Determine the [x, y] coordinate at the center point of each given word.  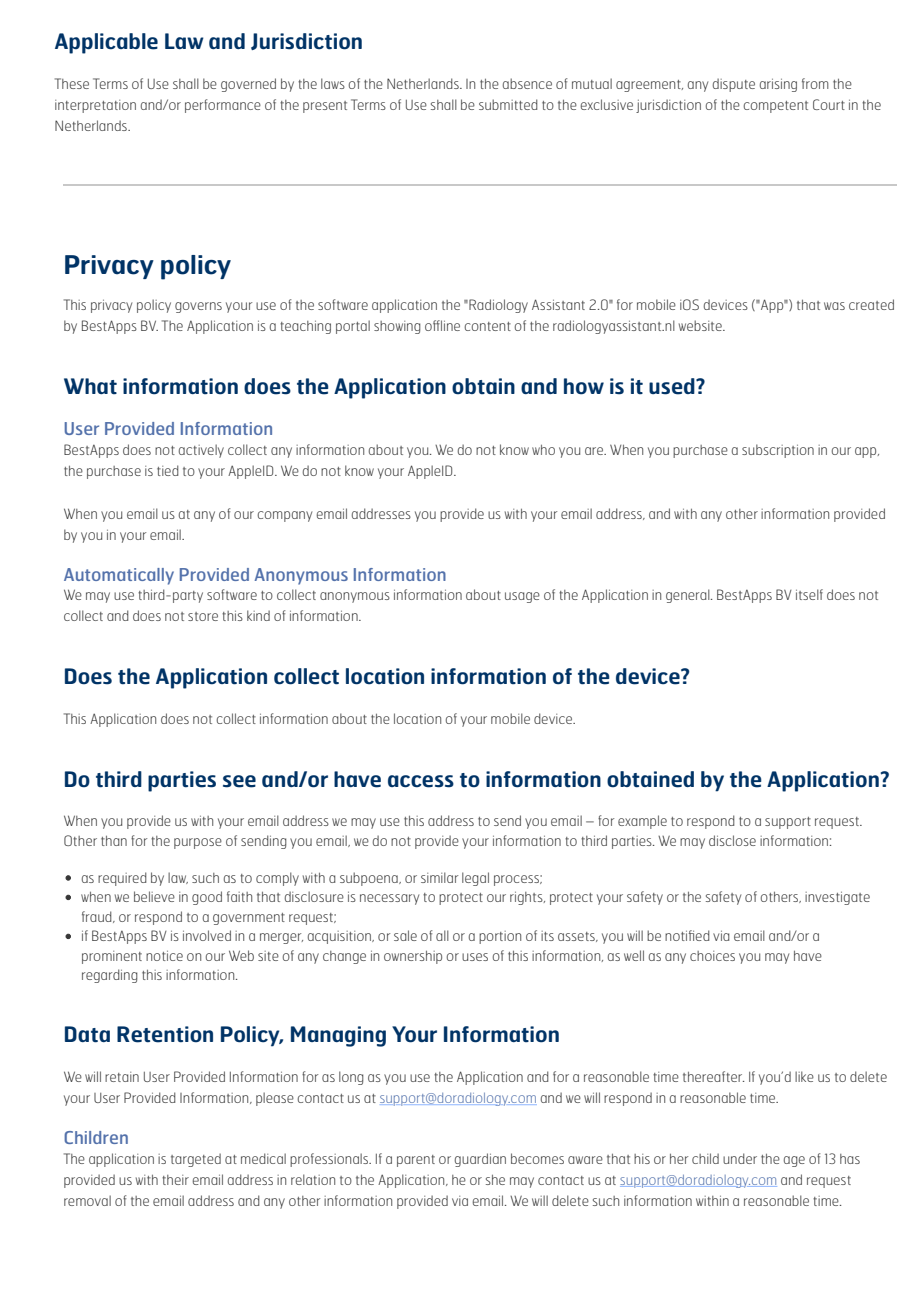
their [175, 1180]
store [203, 616]
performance [223, 106]
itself [809, 594]
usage [522, 597]
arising [778, 85]
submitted [508, 104]
